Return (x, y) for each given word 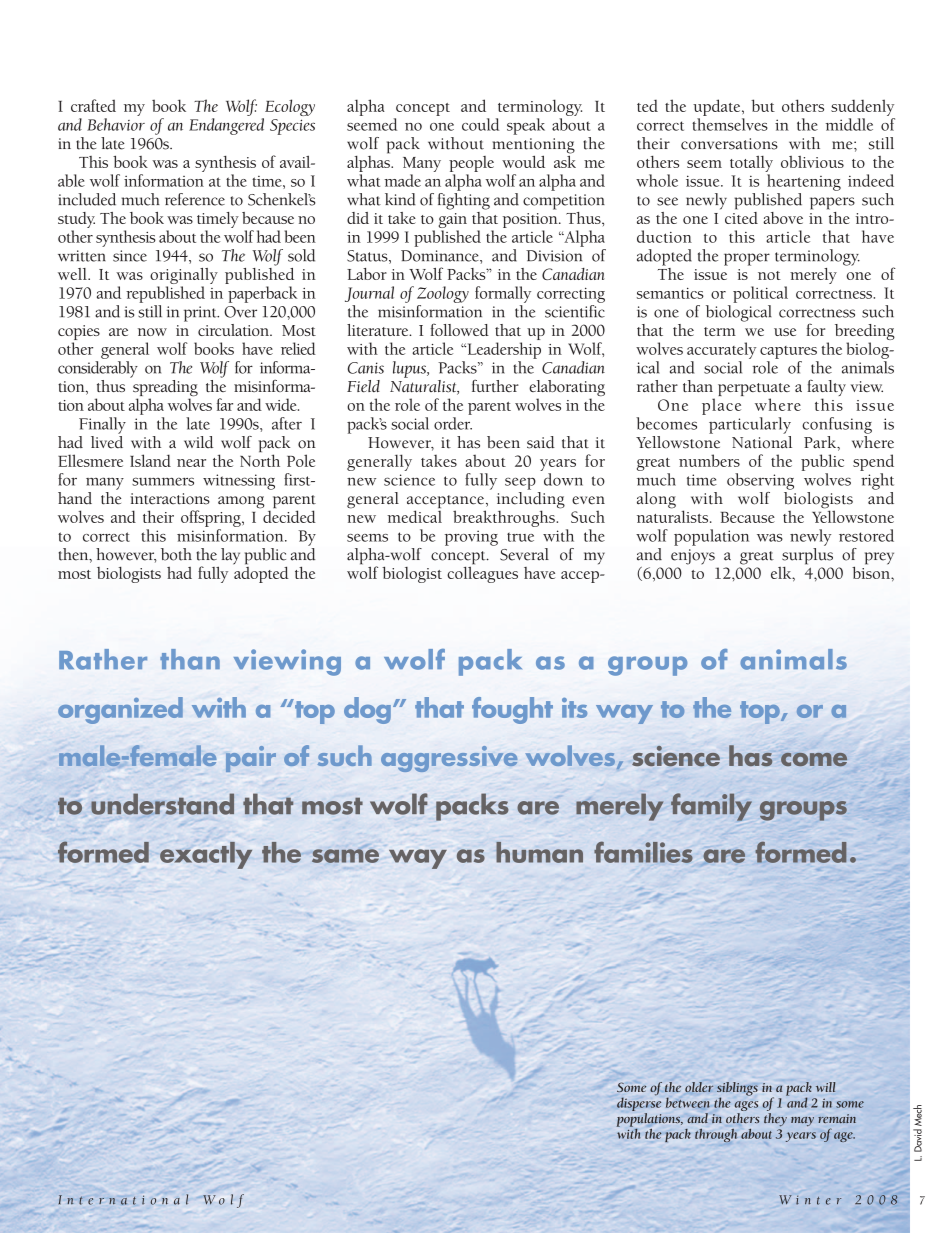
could (480, 124)
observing (760, 481)
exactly (206, 855)
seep (520, 483)
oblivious (812, 162)
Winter (810, 1200)
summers (163, 481)
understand (162, 804)
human (539, 852)
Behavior (116, 124)
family (711, 807)
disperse (639, 1104)
